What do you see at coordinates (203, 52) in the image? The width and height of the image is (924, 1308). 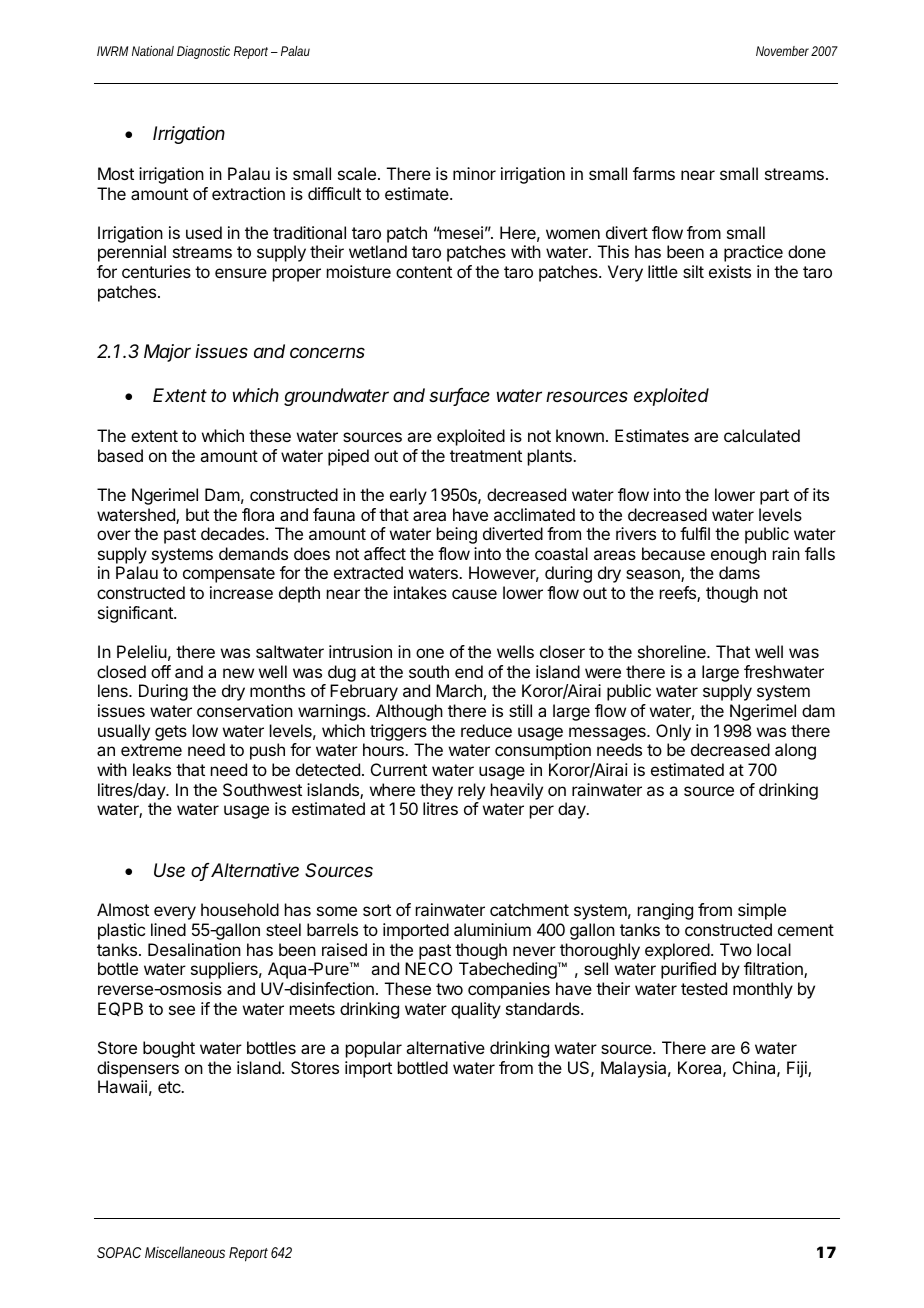 I see `Diagnostic` at bounding box center [203, 52].
